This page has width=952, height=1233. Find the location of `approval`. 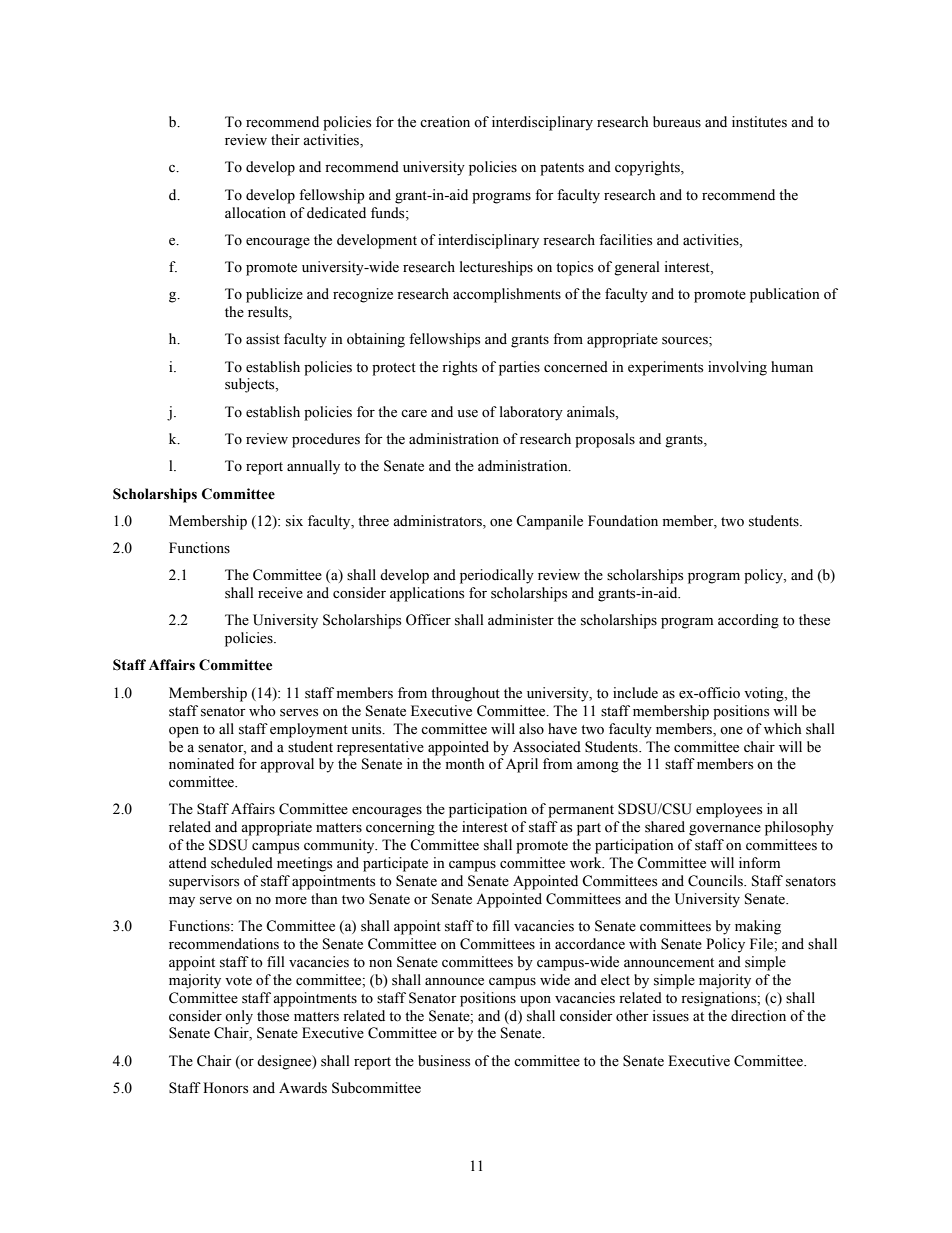

approval is located at coordinates (287, 765).
